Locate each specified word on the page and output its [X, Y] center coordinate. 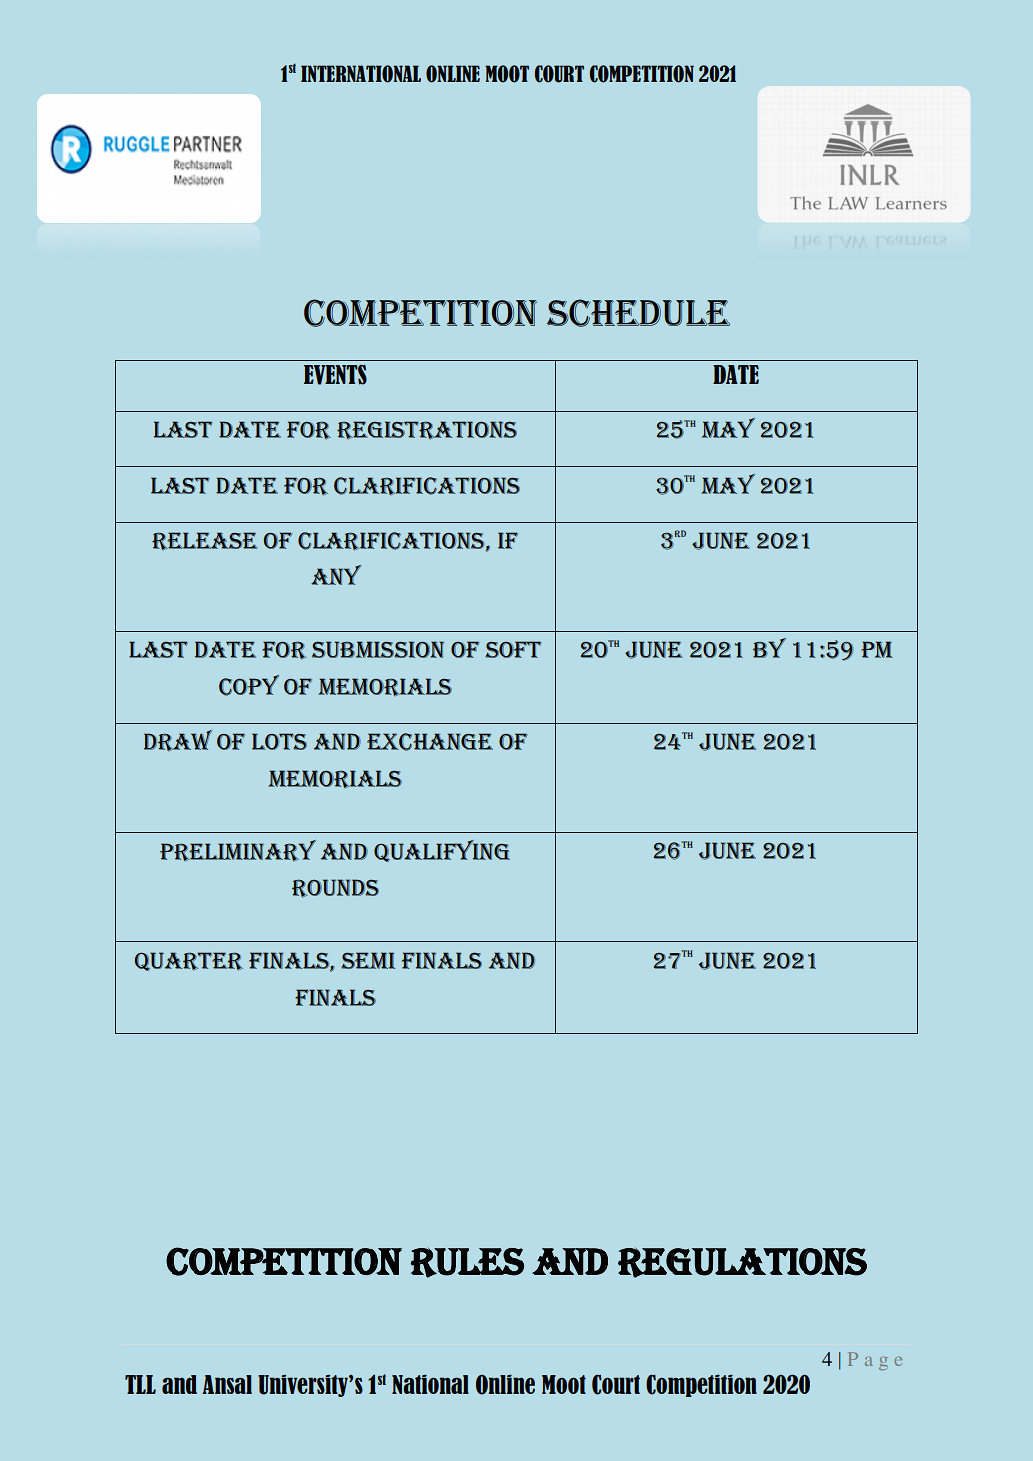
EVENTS [335, 375]
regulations [742, 1262]
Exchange [430, 742]
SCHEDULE [638, 313]
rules [467, 1263]
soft [513, 649]
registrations [427, 430]
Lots [279, 741]
